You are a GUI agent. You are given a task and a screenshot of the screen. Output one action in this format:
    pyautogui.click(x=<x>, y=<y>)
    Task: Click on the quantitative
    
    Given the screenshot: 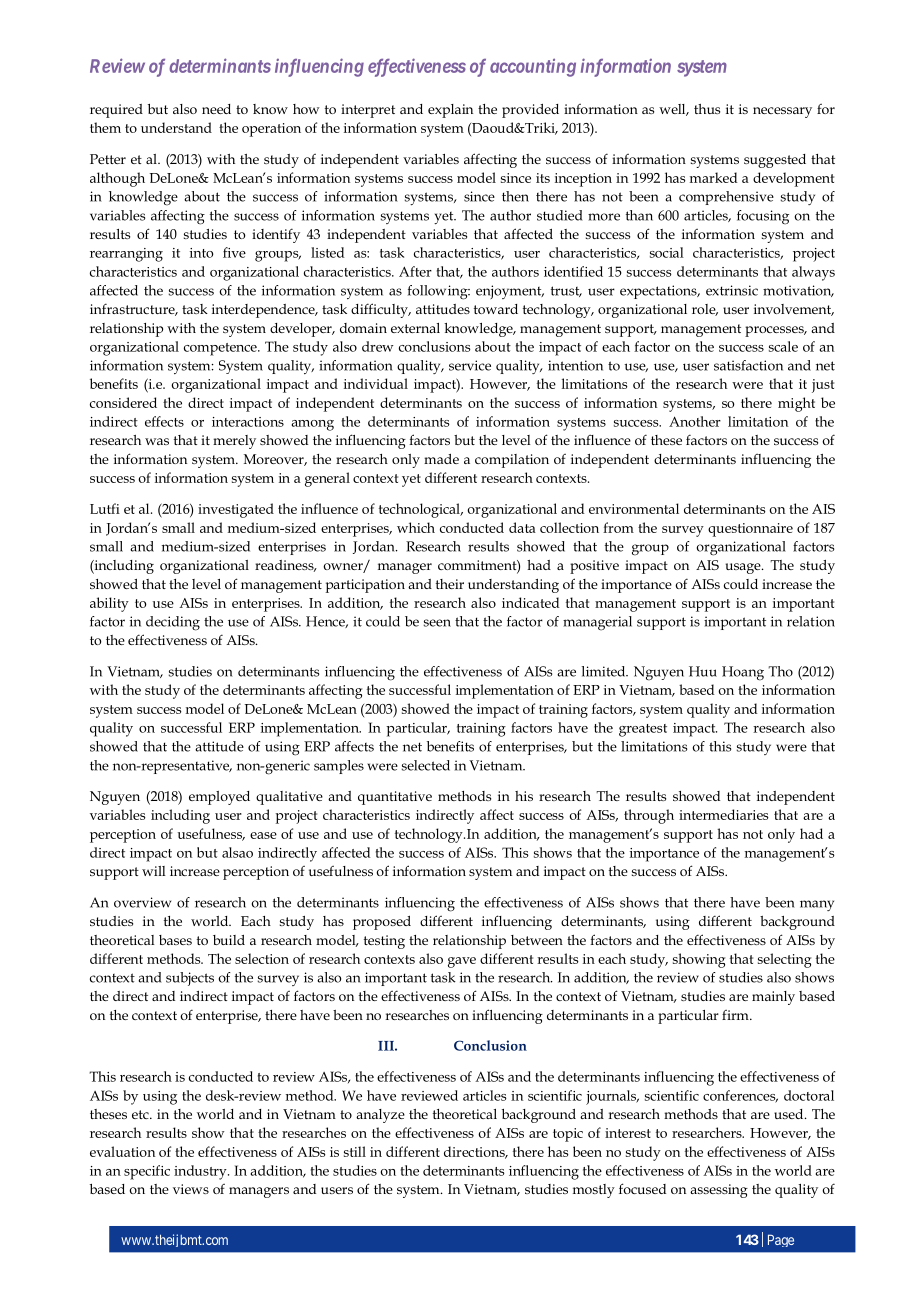 What is the action you would take?
    pyautogui.click(x=395, y=798)
